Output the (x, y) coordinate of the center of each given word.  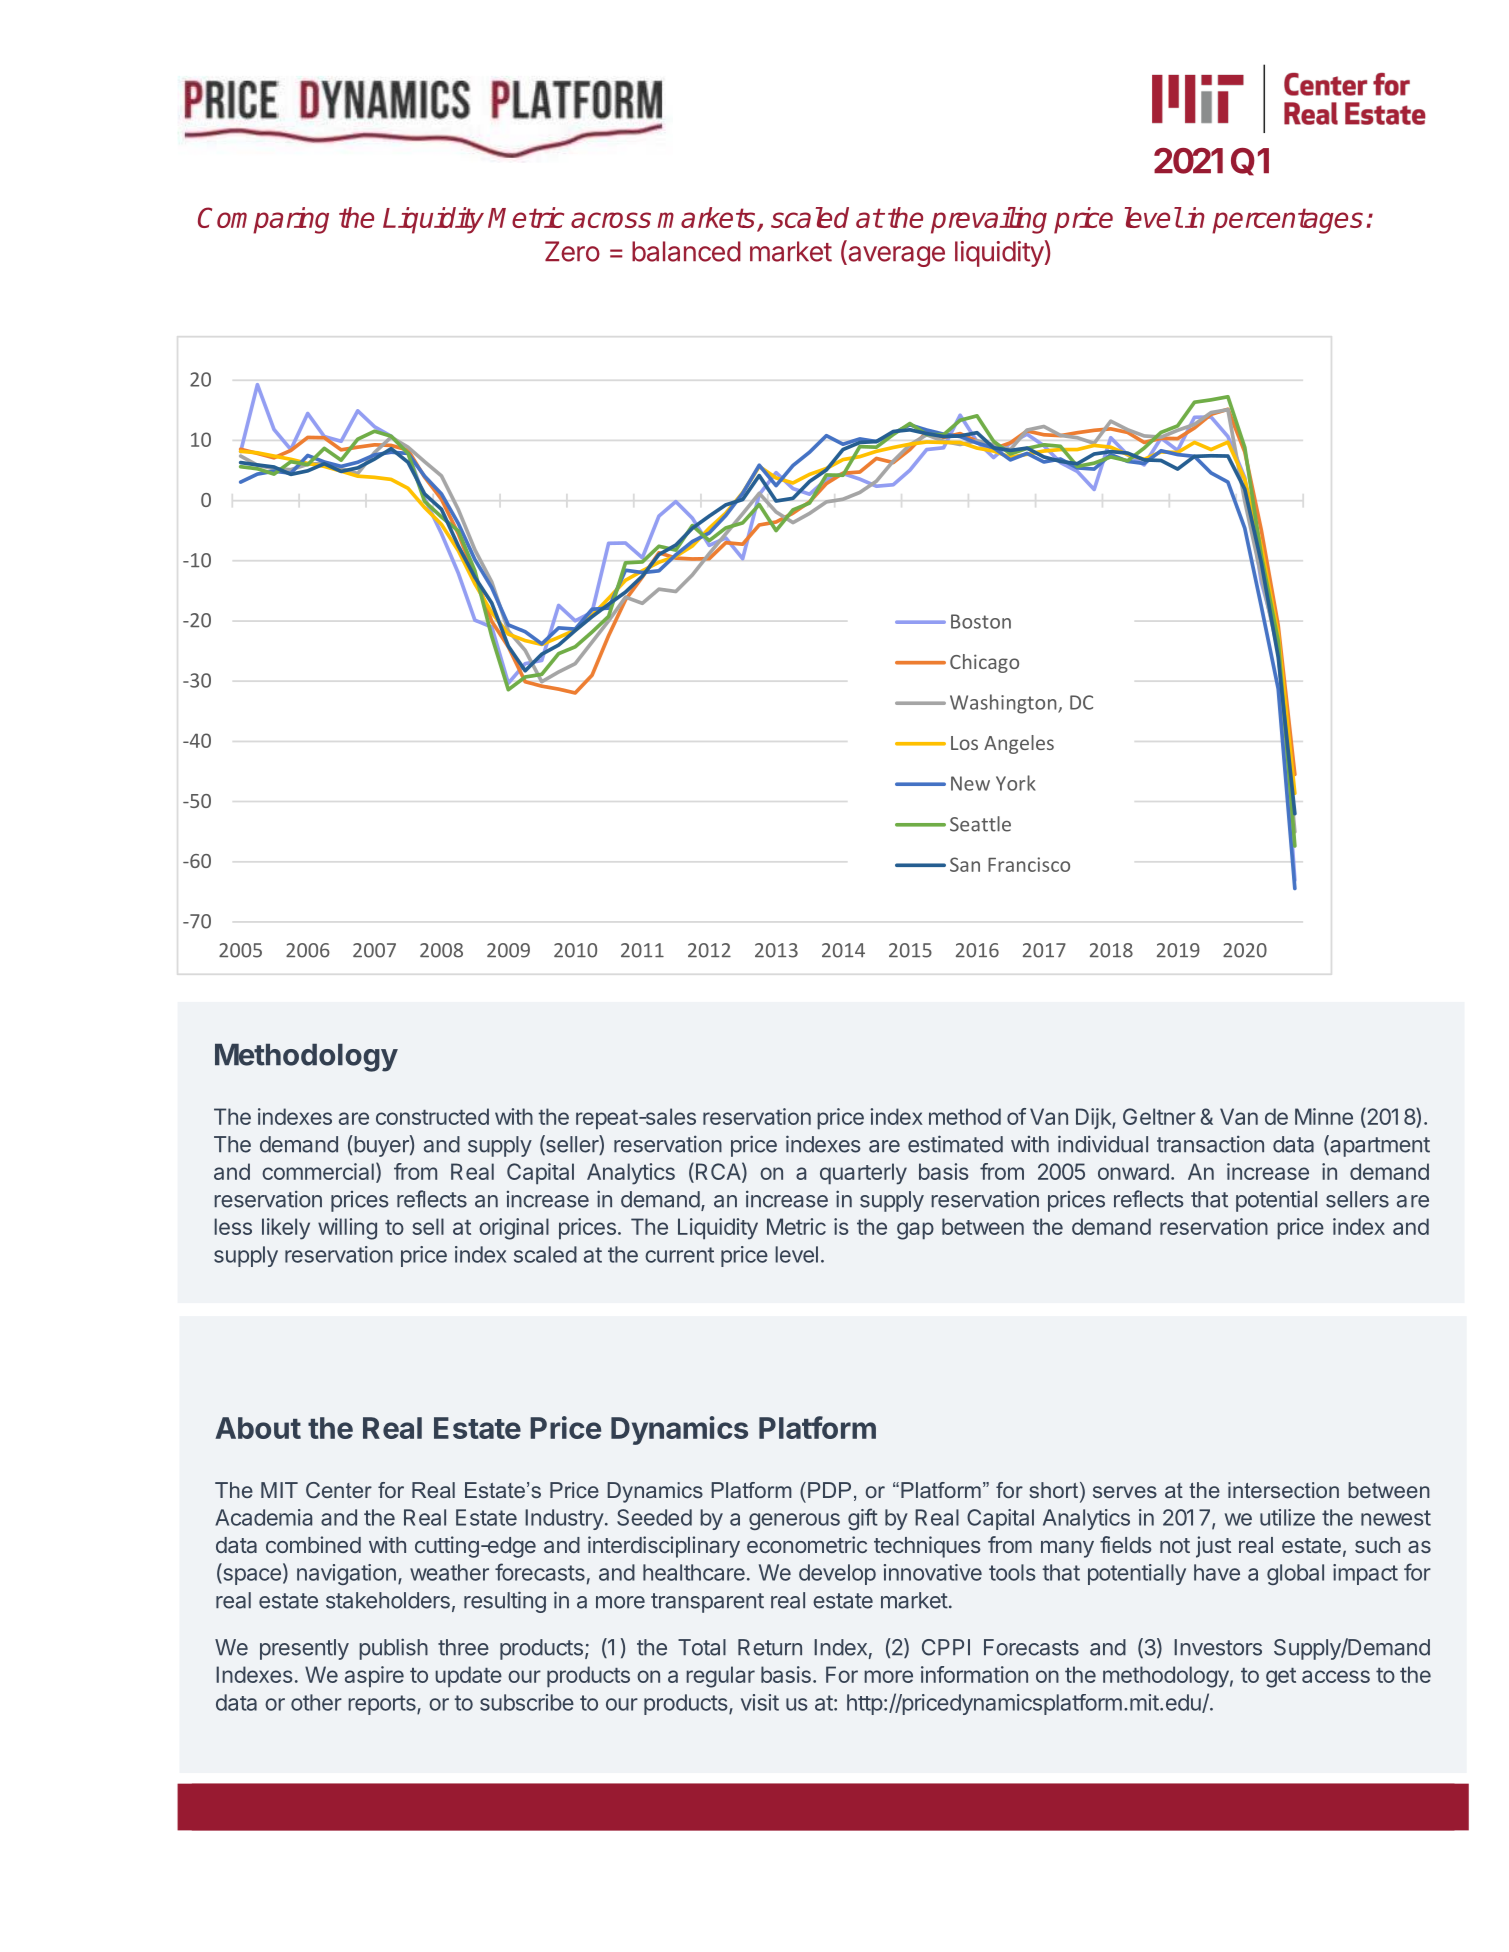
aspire (374, 1677)
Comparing (263, 220)
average (895, 256)
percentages (1287, 221)
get (1281, 1678)
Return (770, 1647)
